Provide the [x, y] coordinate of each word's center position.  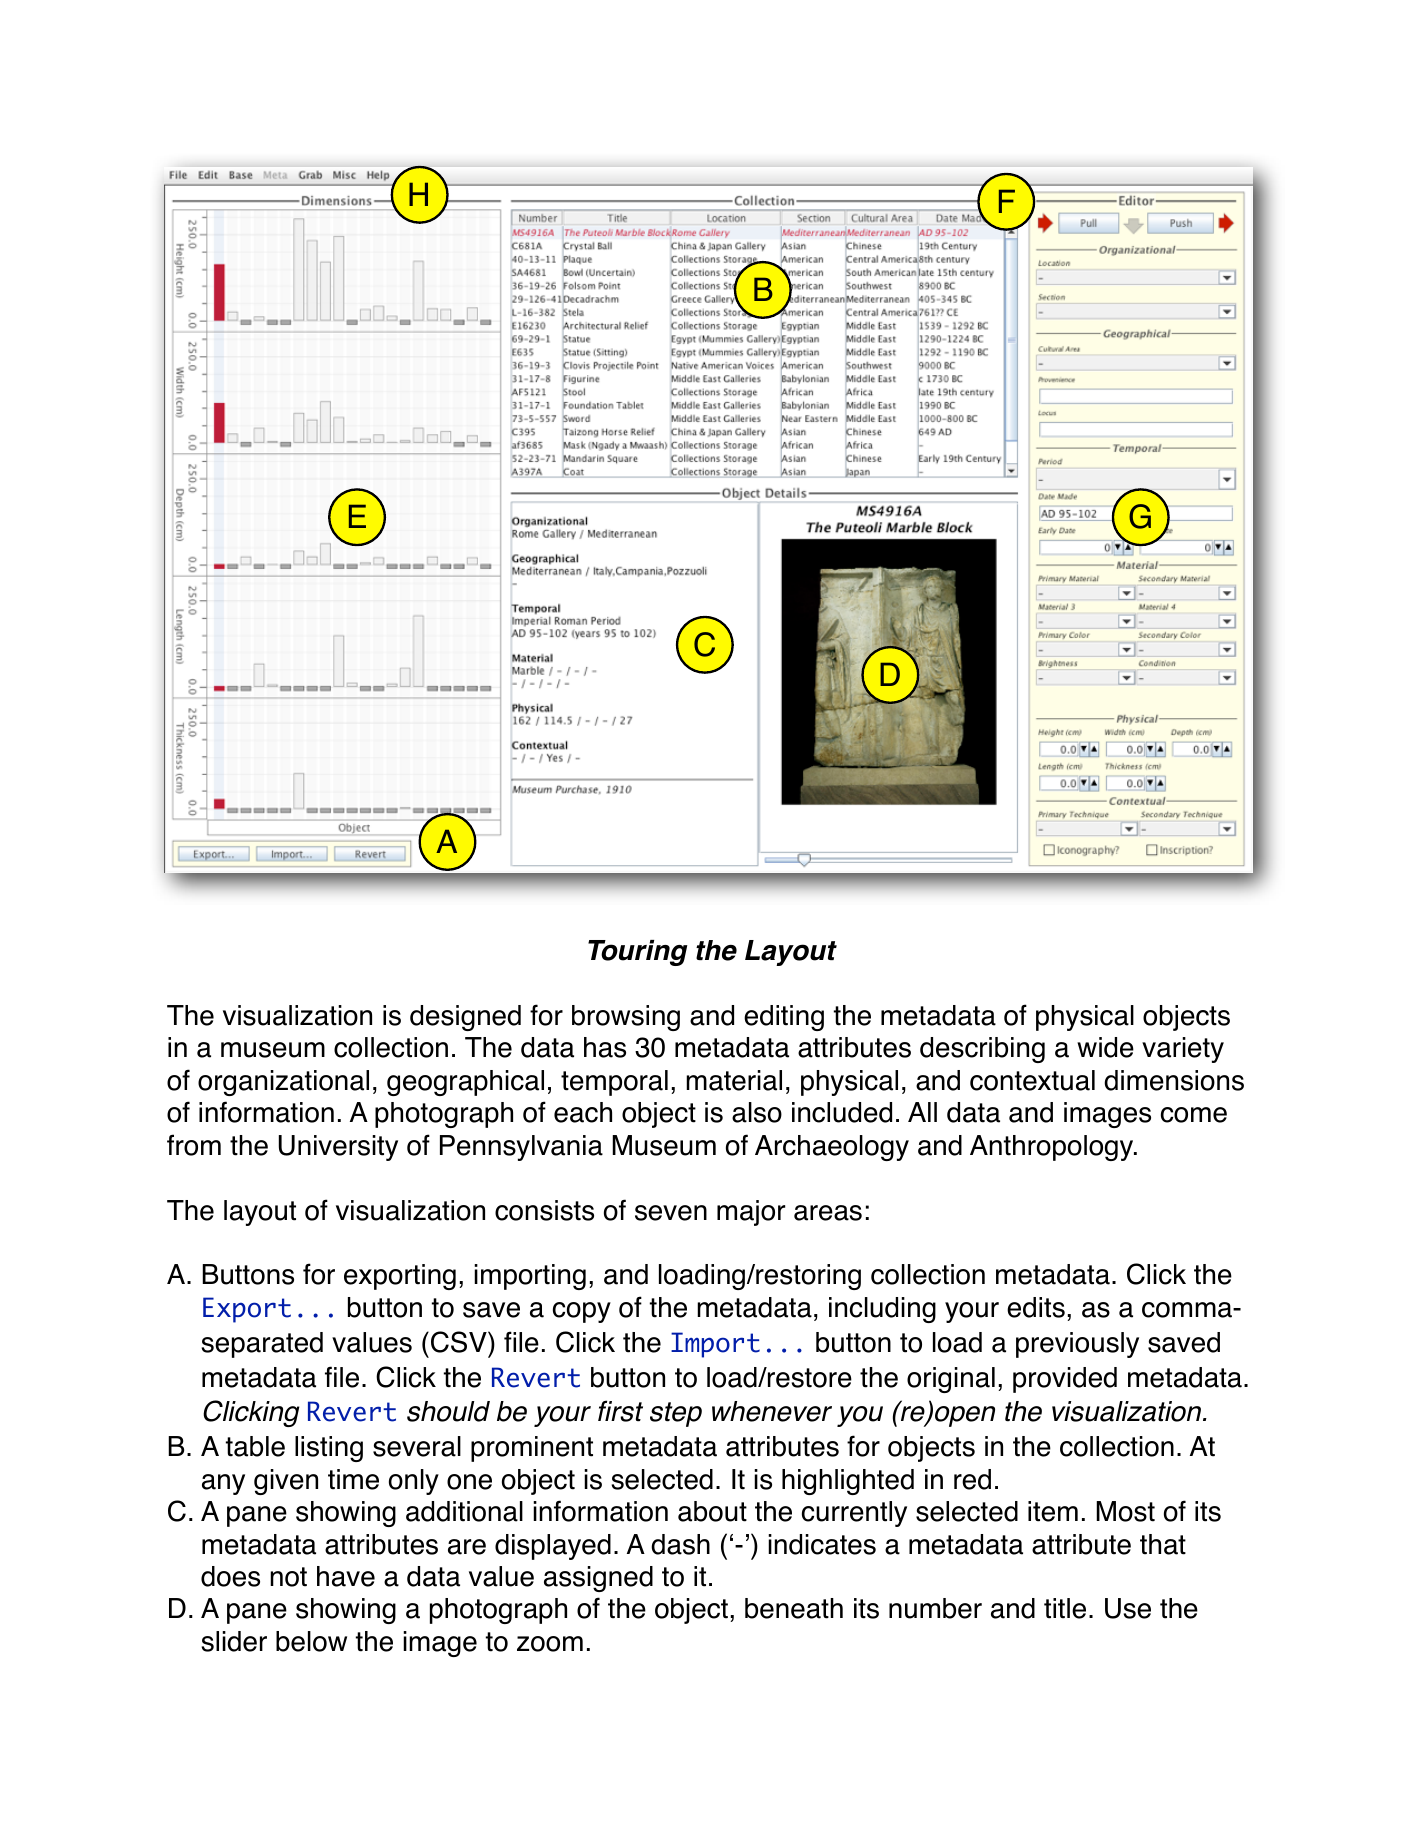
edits [1036, 1307]
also [757, 1112]
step [676, 1414]
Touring [638, 953]
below [311, 1641]
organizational [283, 1083]
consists [544, 1210]
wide [1105, 1047]
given [286, 1482]
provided [1065, 1380]
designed [465, 1018]
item [1053, 1511]
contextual [1032, 1080]
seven [671, 1213]
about [712, 1511]
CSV [460, 1342]
